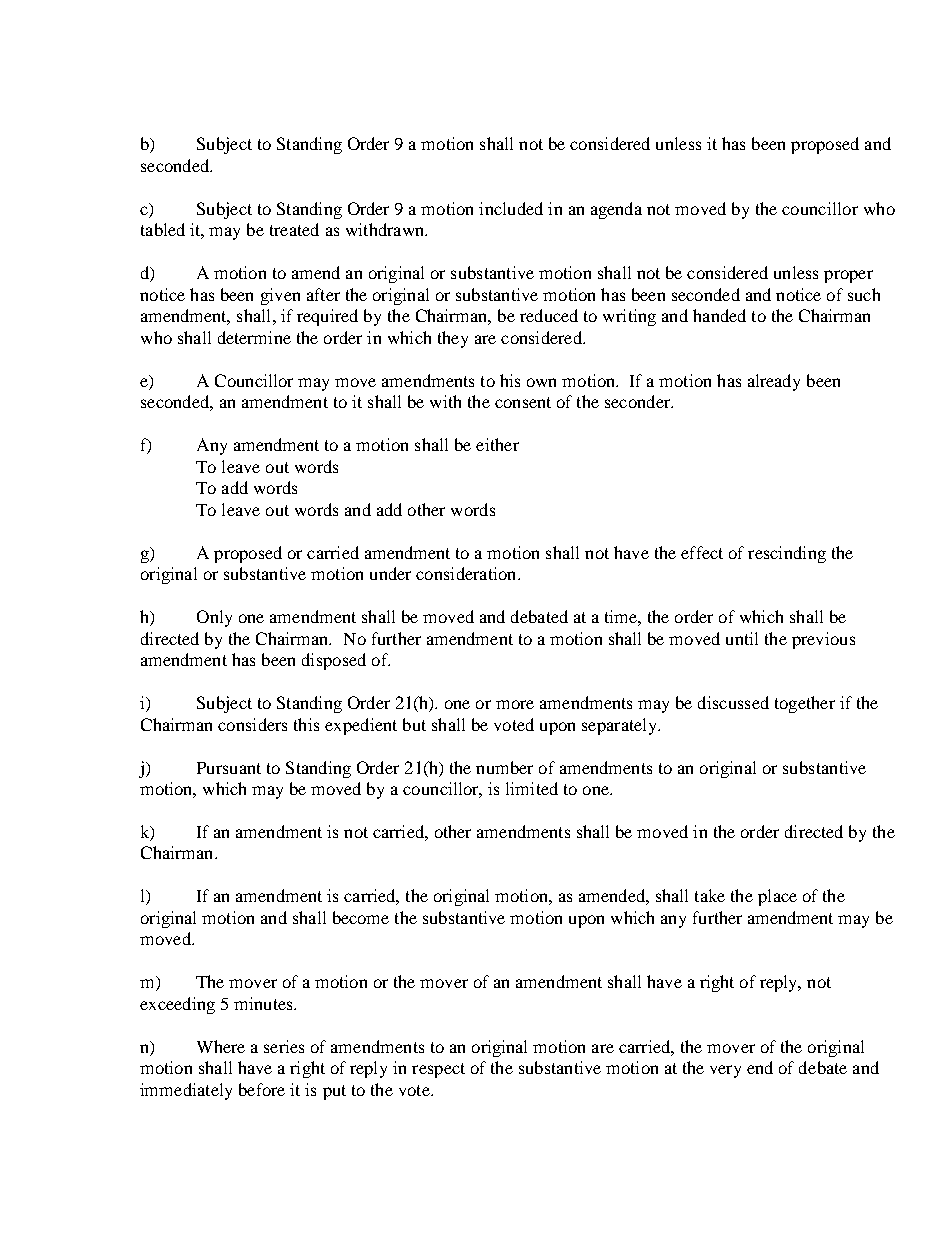  I want to click on before, so click(262, 1089).
